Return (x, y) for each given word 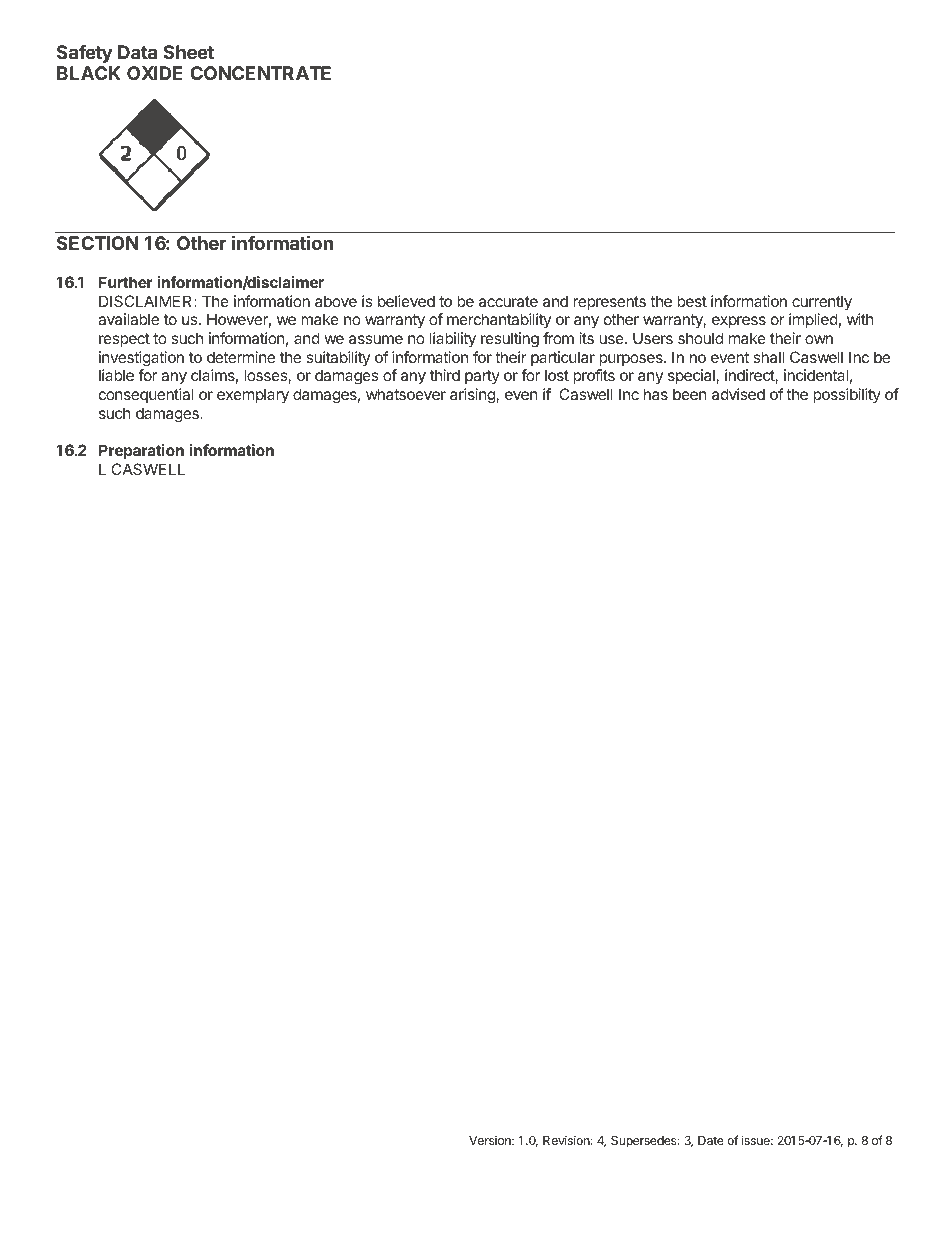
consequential (146, 395)
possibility (847, 395)
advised (738, 394)
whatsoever (406, 394)
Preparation (141, 451)
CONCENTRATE (260, 73)
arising (473, 396)
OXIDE (155, 73)
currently (822, 303)
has (656, 394)
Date (711, 1140)
